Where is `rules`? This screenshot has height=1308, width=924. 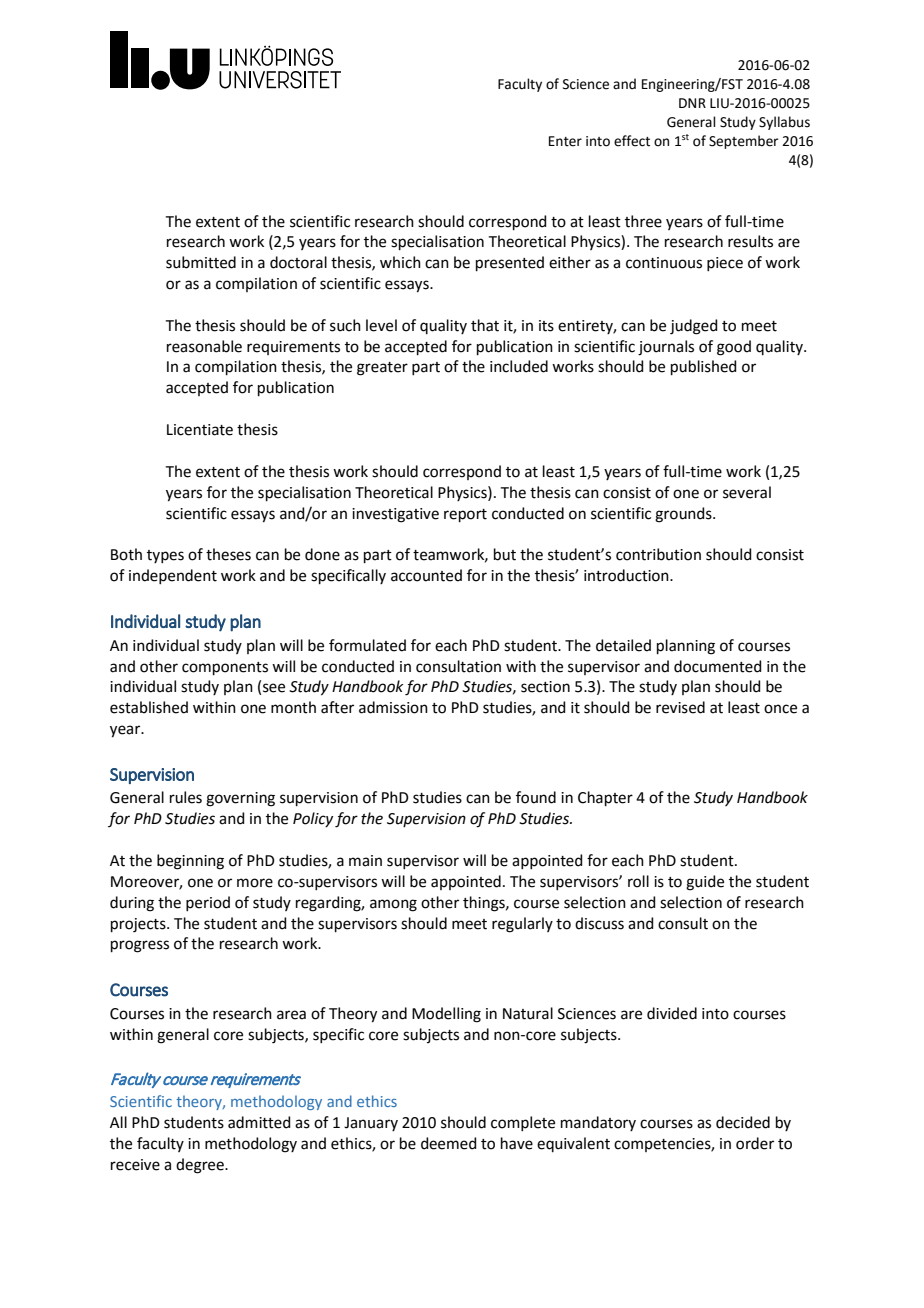 rules is located at coordinates (186, 797).
